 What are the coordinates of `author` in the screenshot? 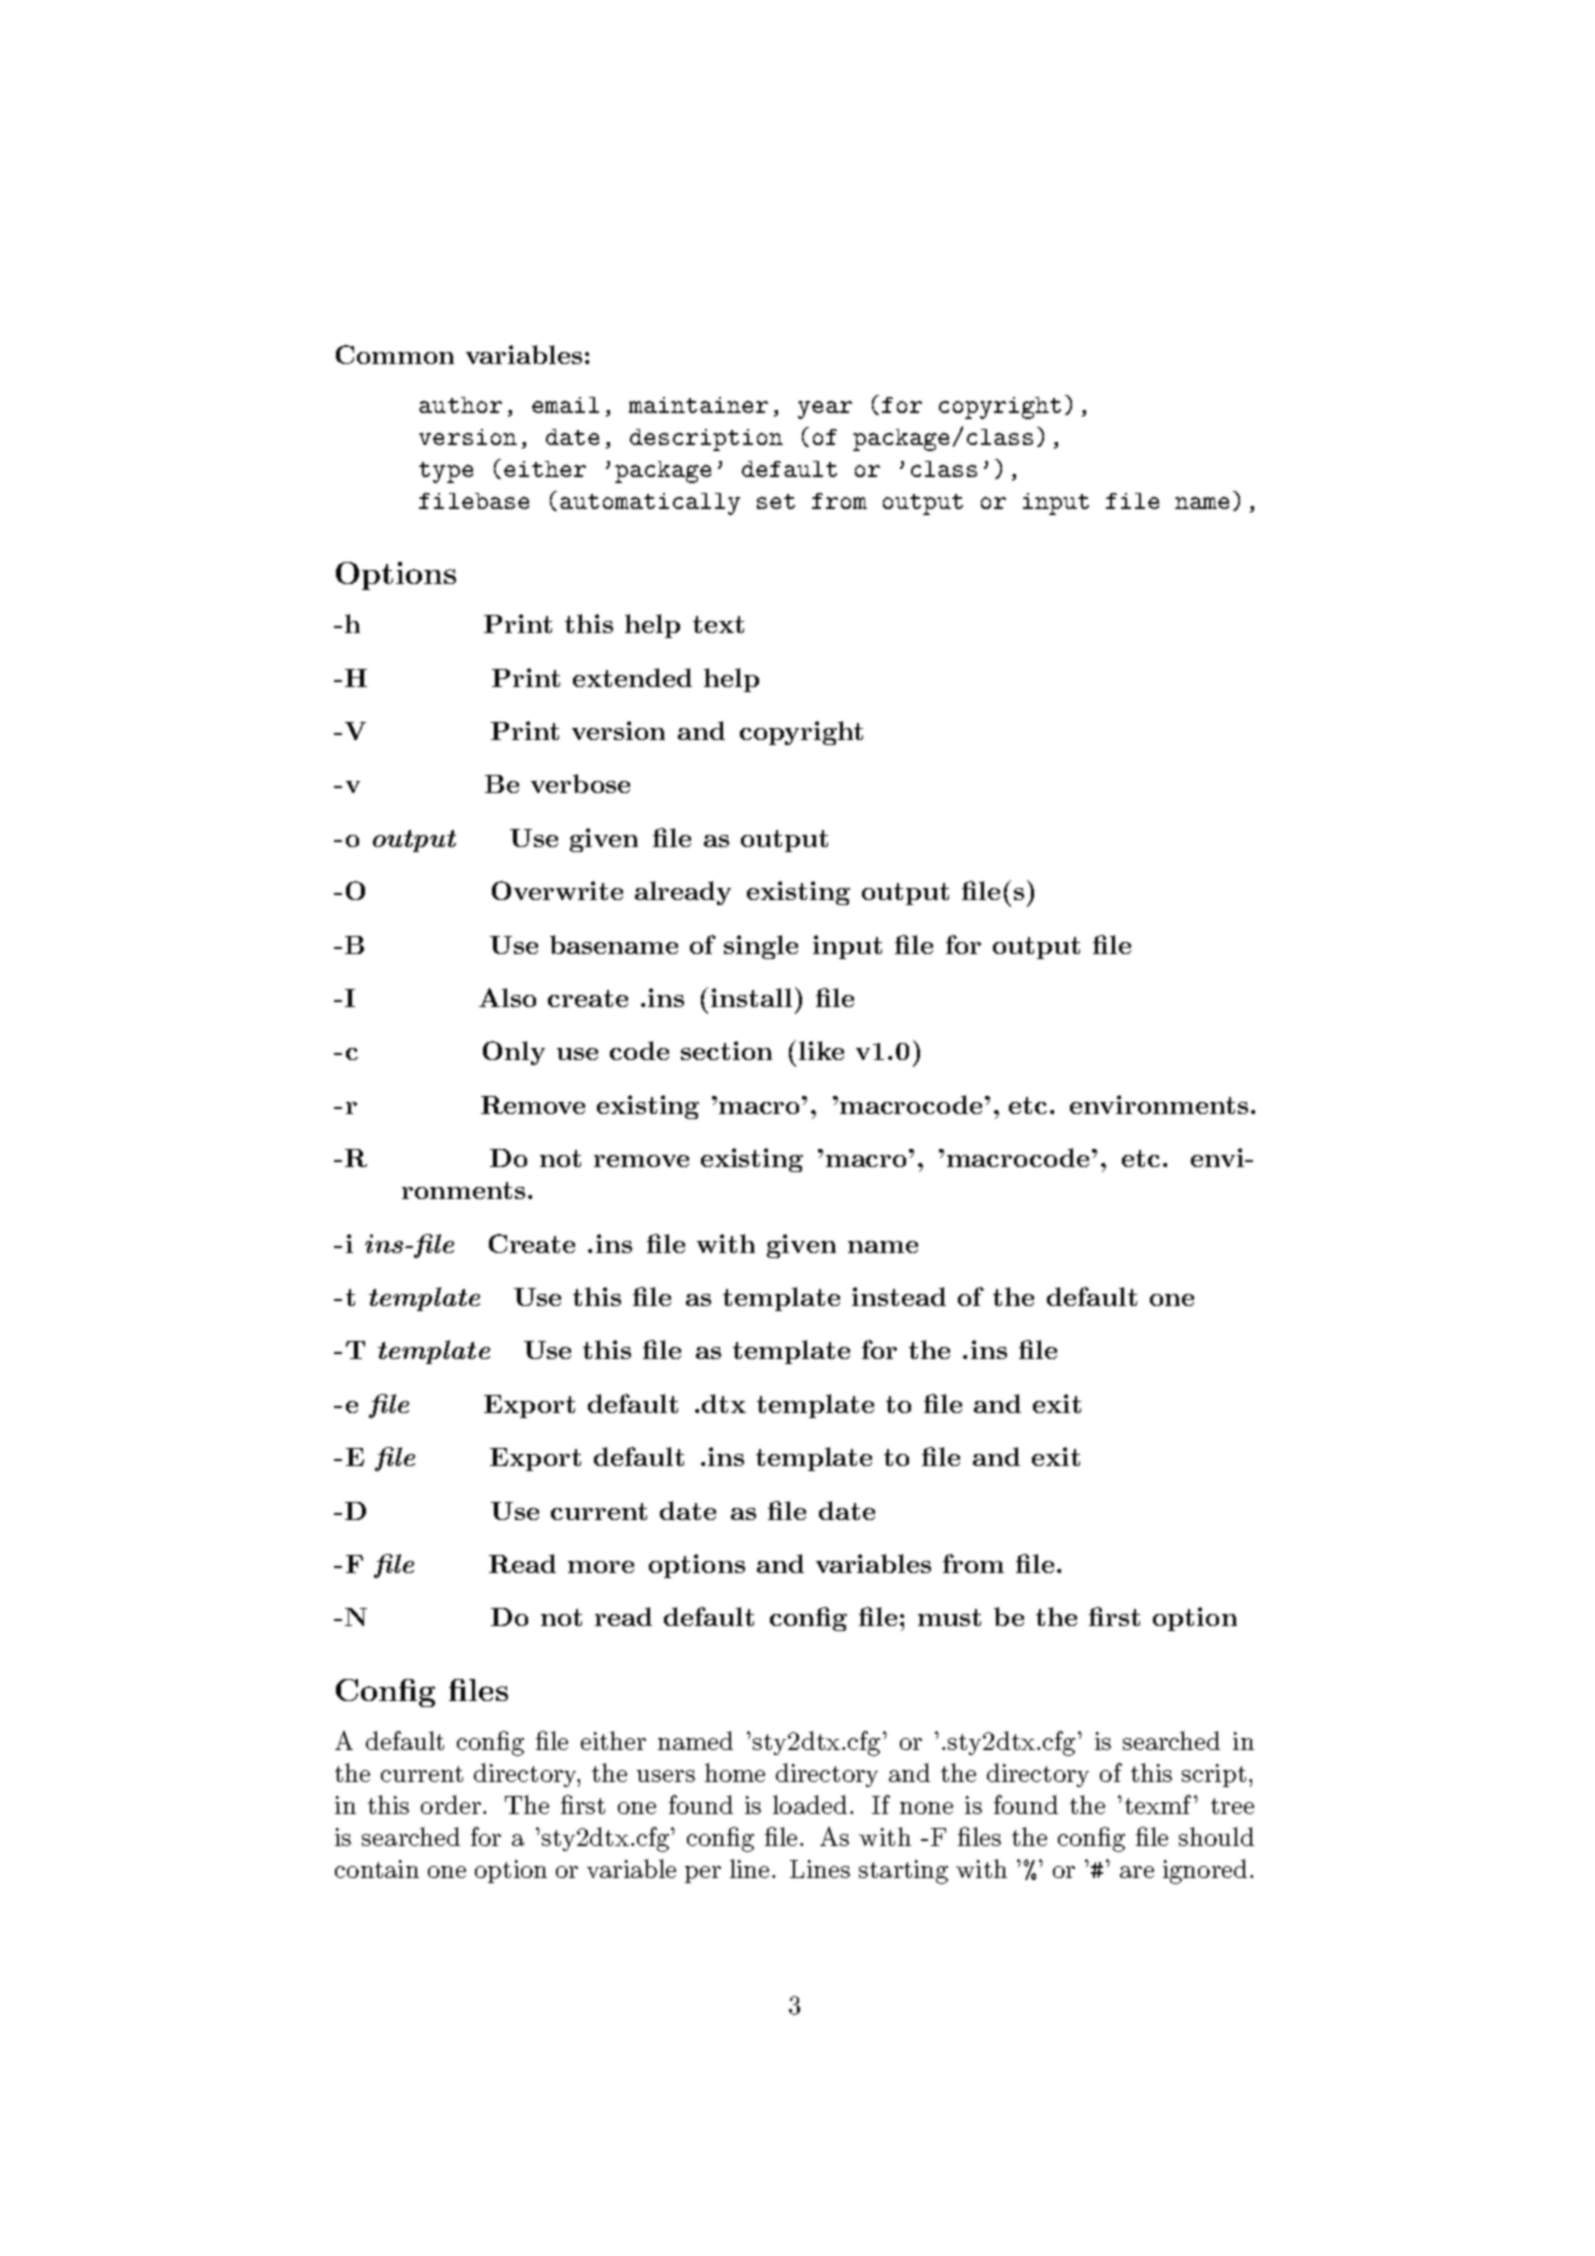 It's located at (460, 405).
